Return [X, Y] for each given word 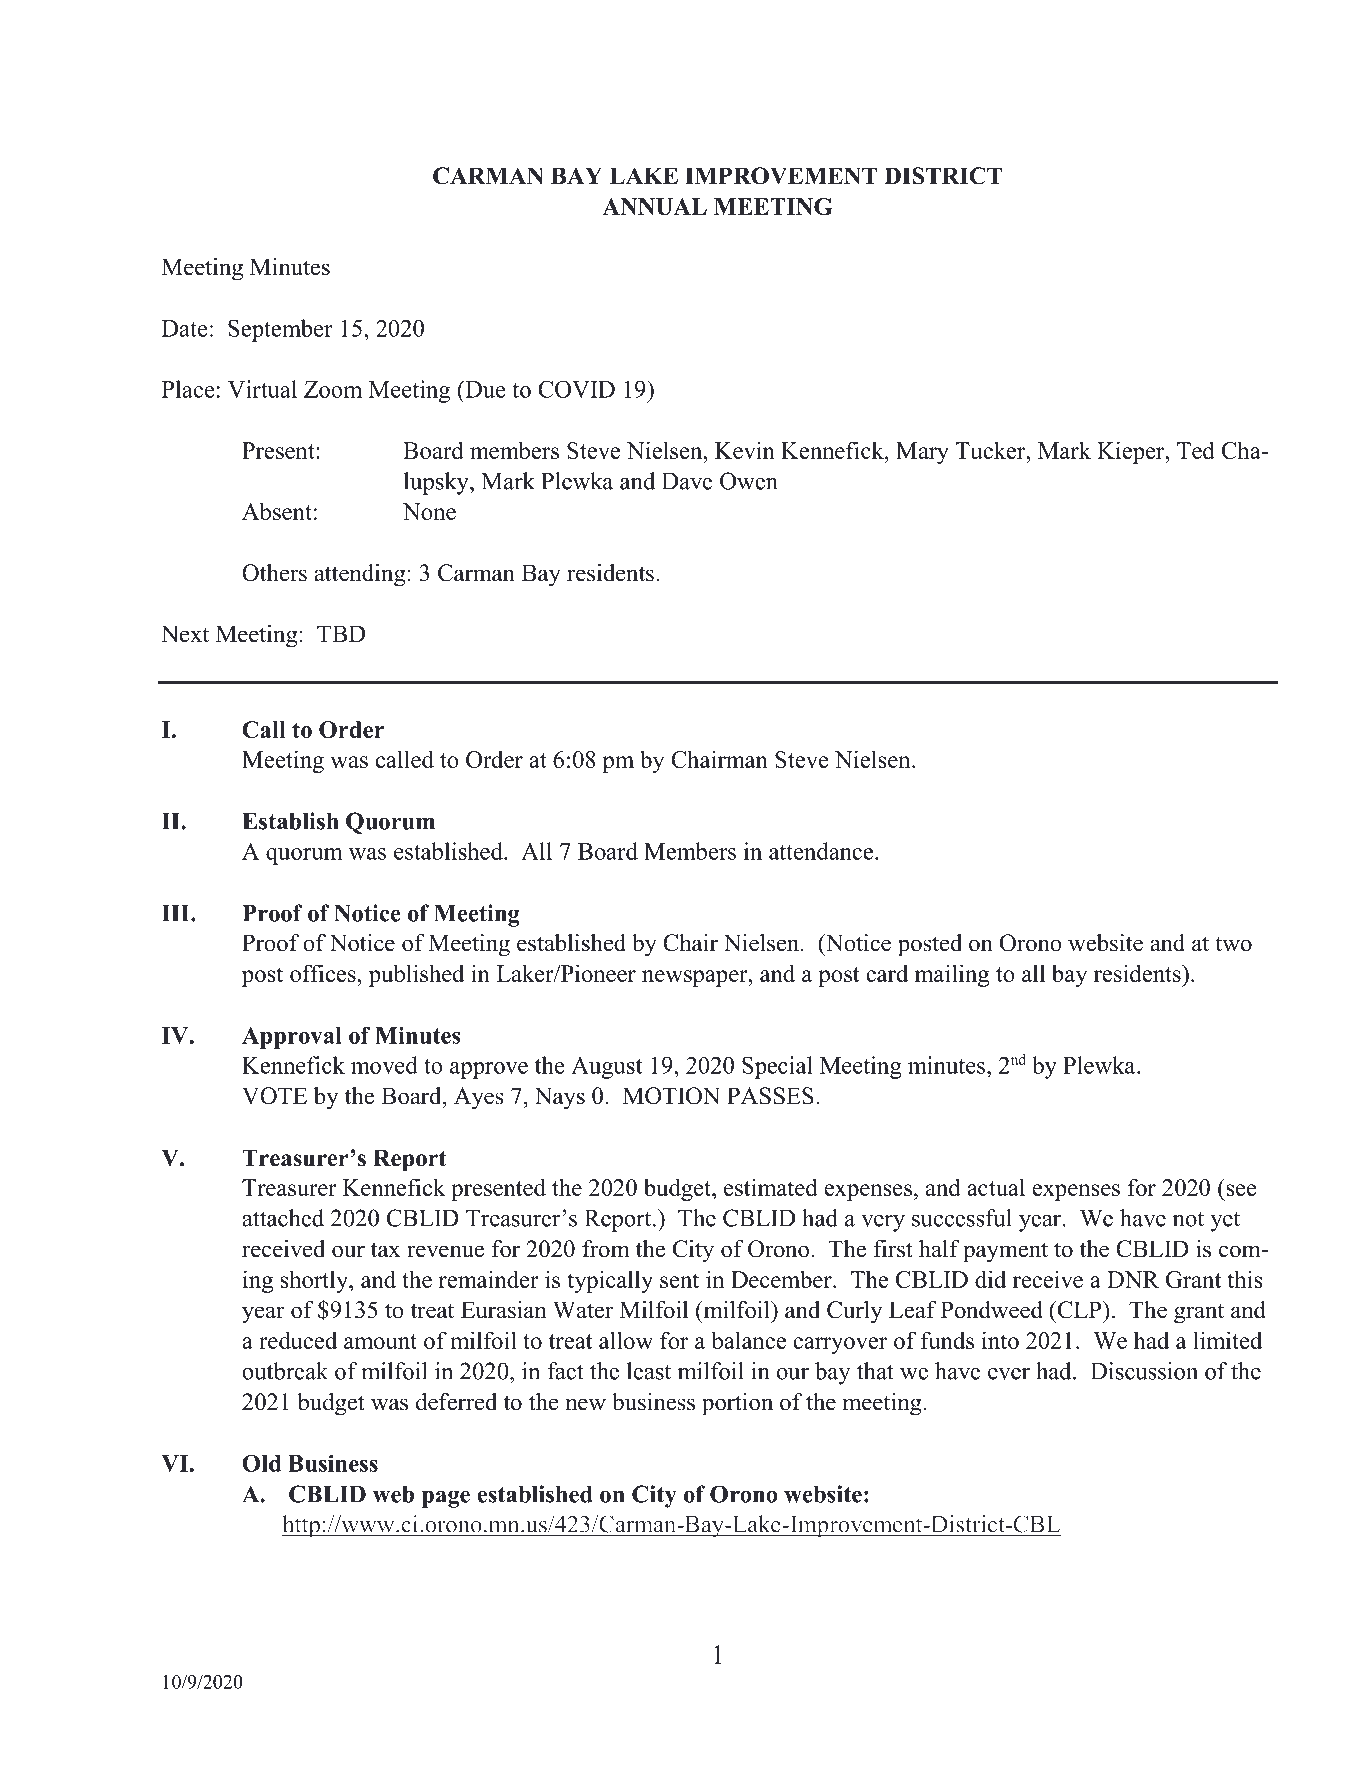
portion [737, 1404]
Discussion [1144, 1371]
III [177, 913]
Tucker [991, 450]
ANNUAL [654, 206]
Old [262, 1463]
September [280, 330]
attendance [822, 851]
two [1233, 944]
